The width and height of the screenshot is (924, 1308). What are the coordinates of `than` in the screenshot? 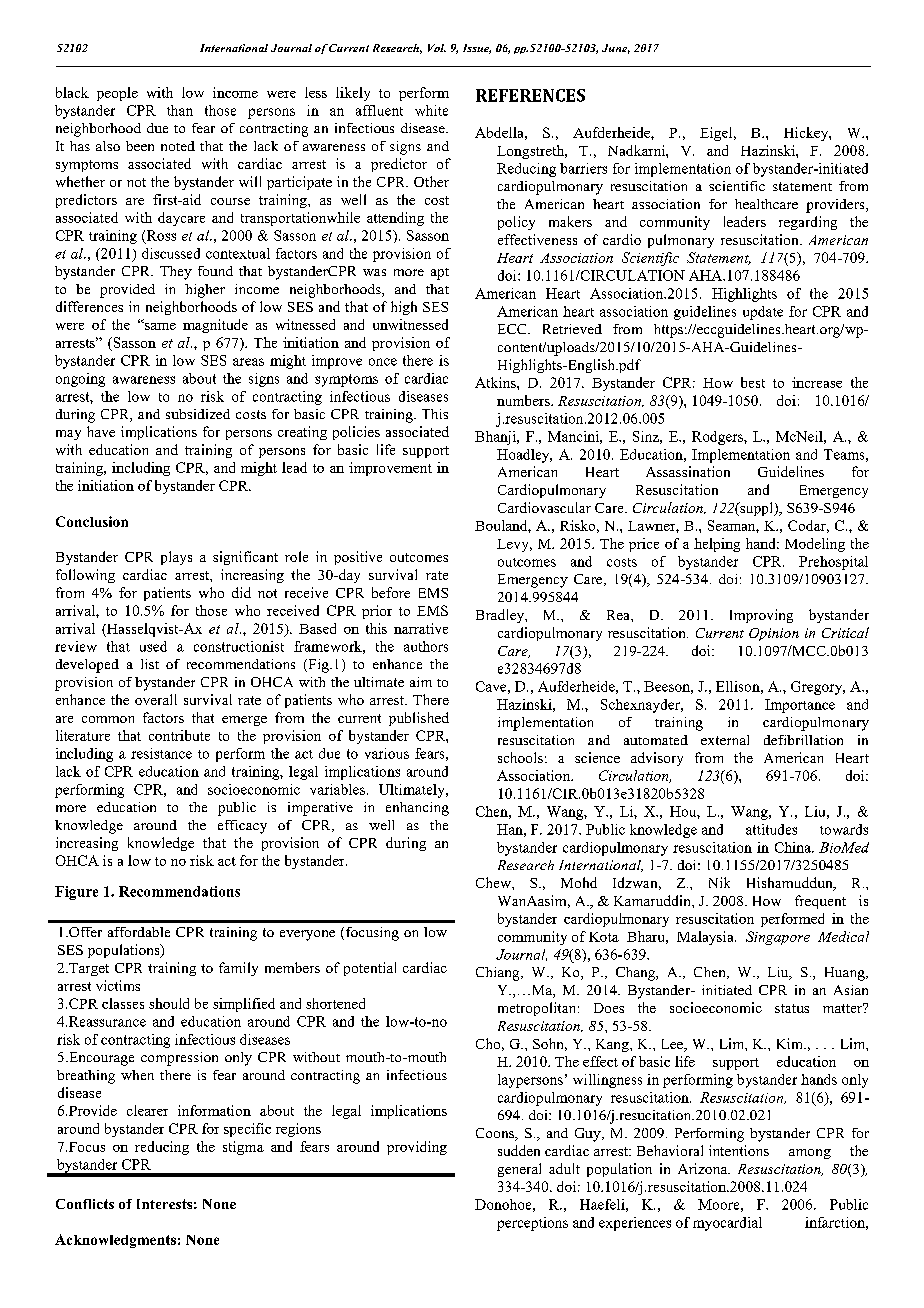 It's located at (180, 110).
